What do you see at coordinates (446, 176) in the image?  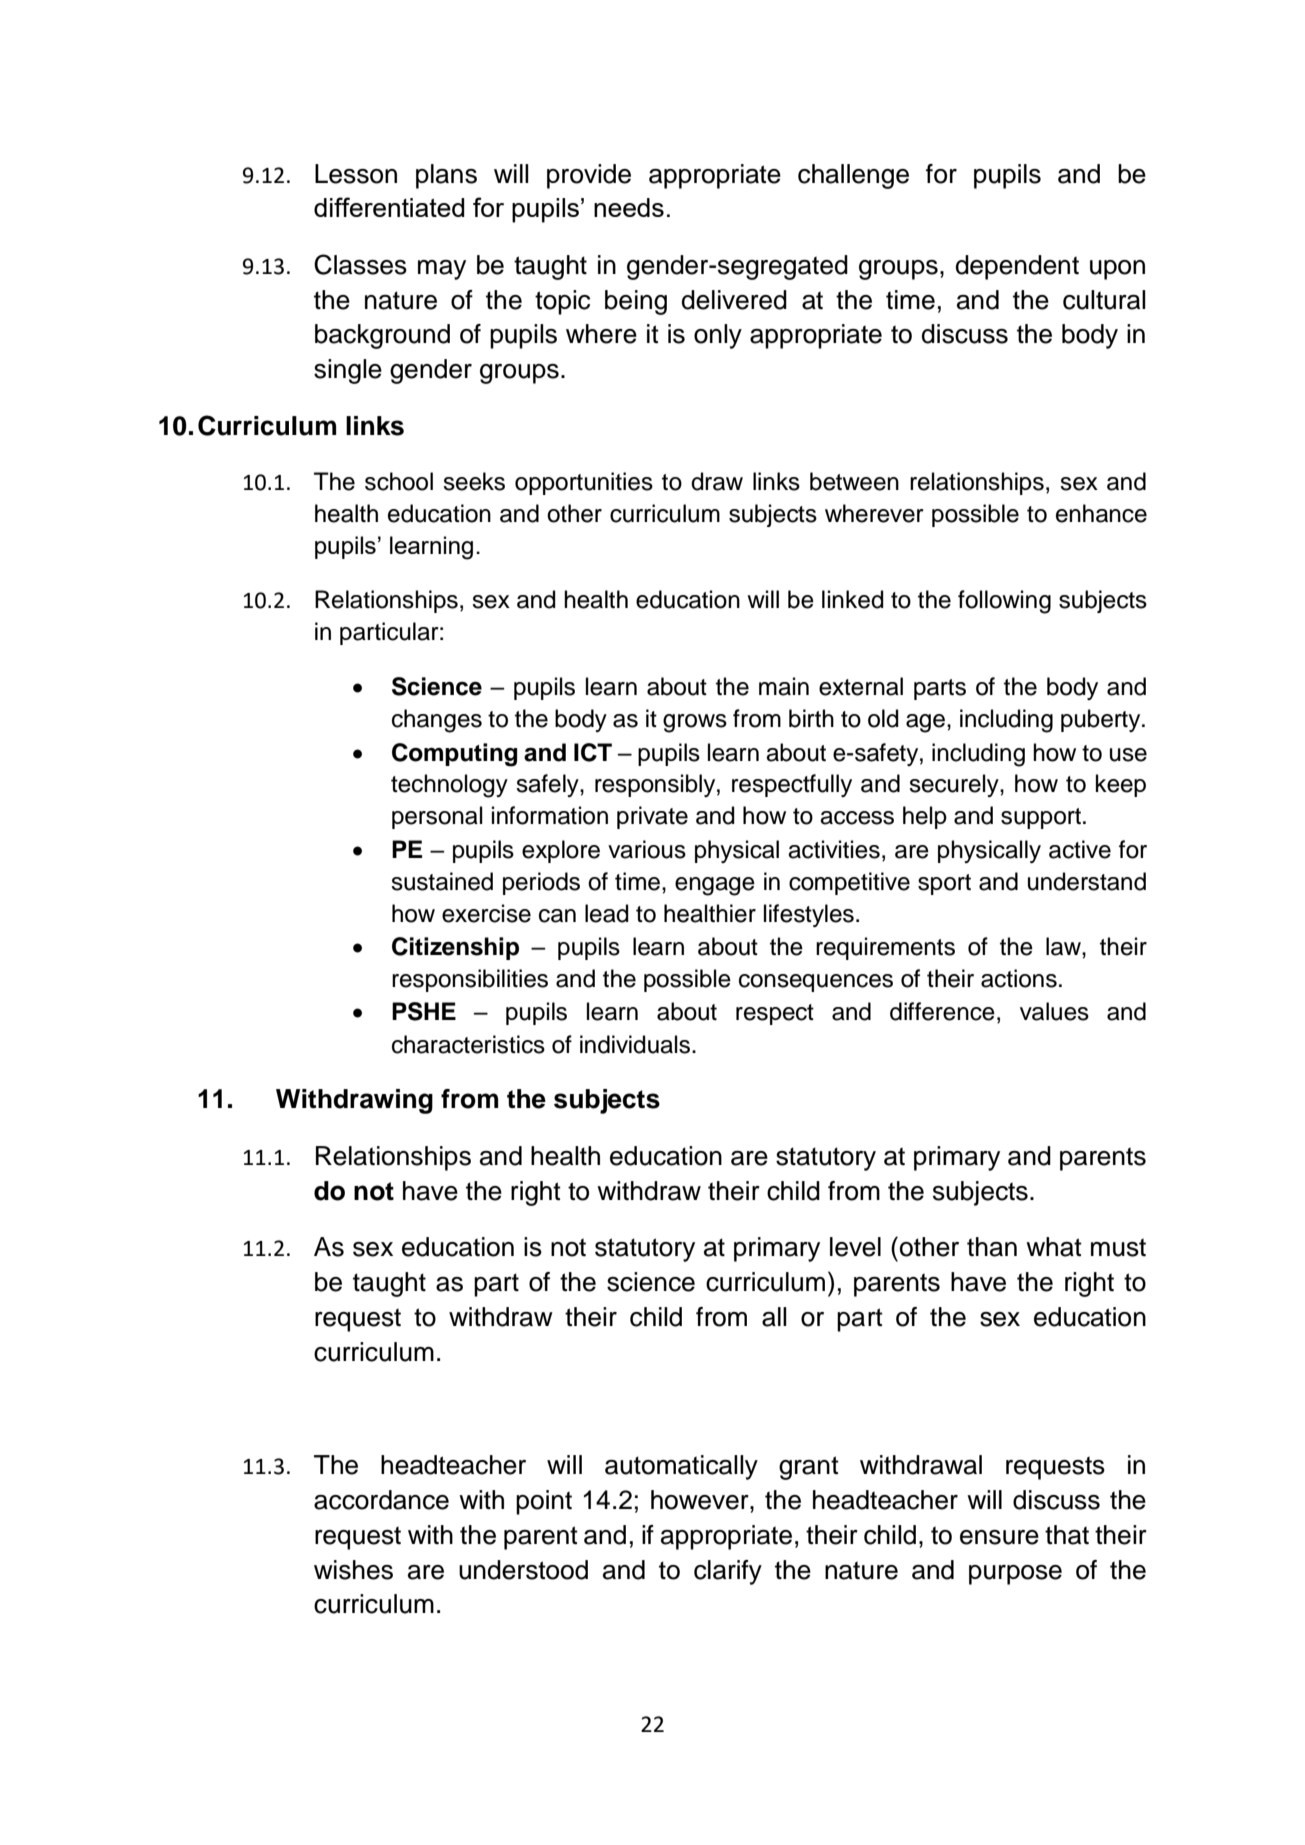 I see `plans` at bounding box center [446, 176].
